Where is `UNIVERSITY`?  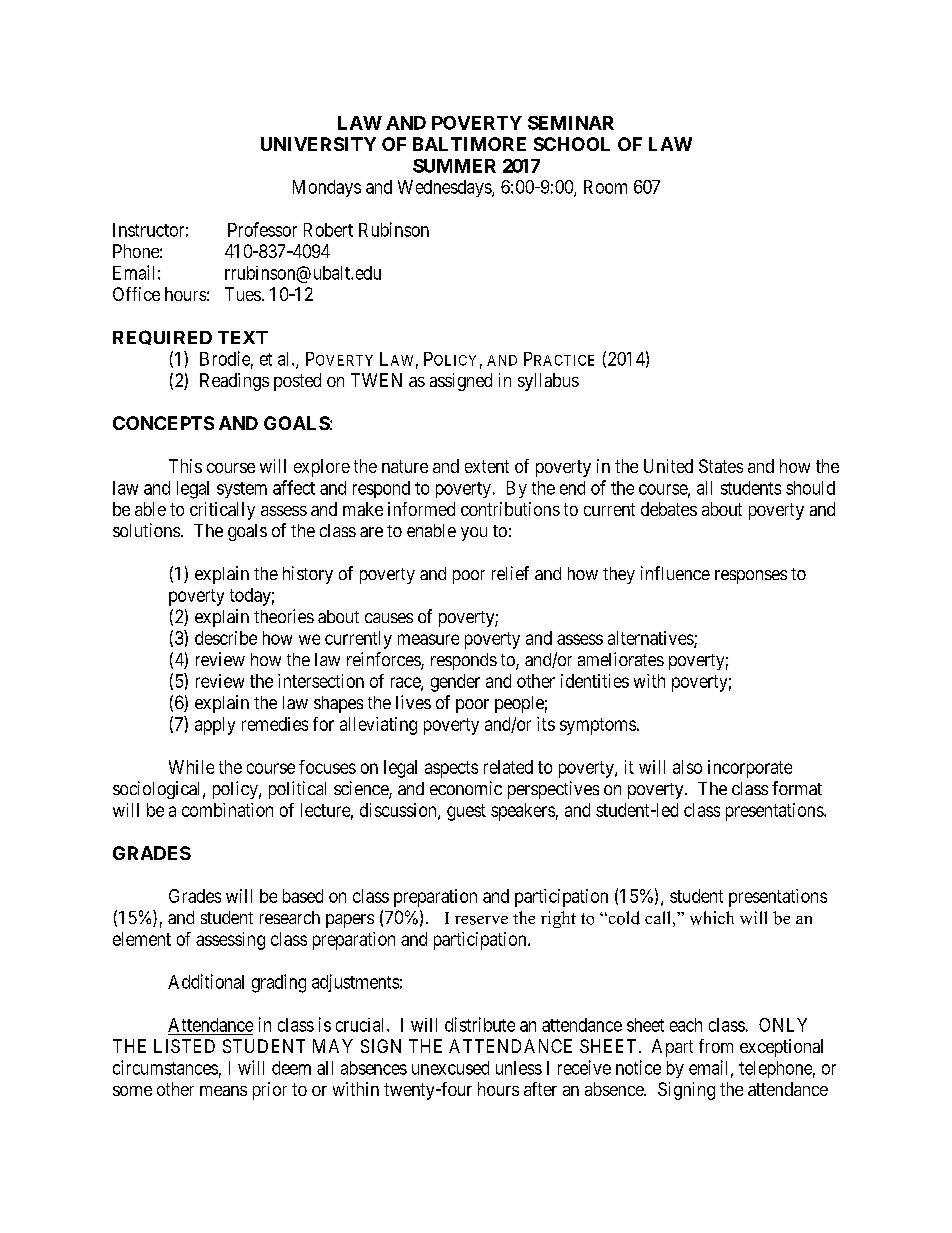 UNIVERSITY is located at coordinates (318, 144).
